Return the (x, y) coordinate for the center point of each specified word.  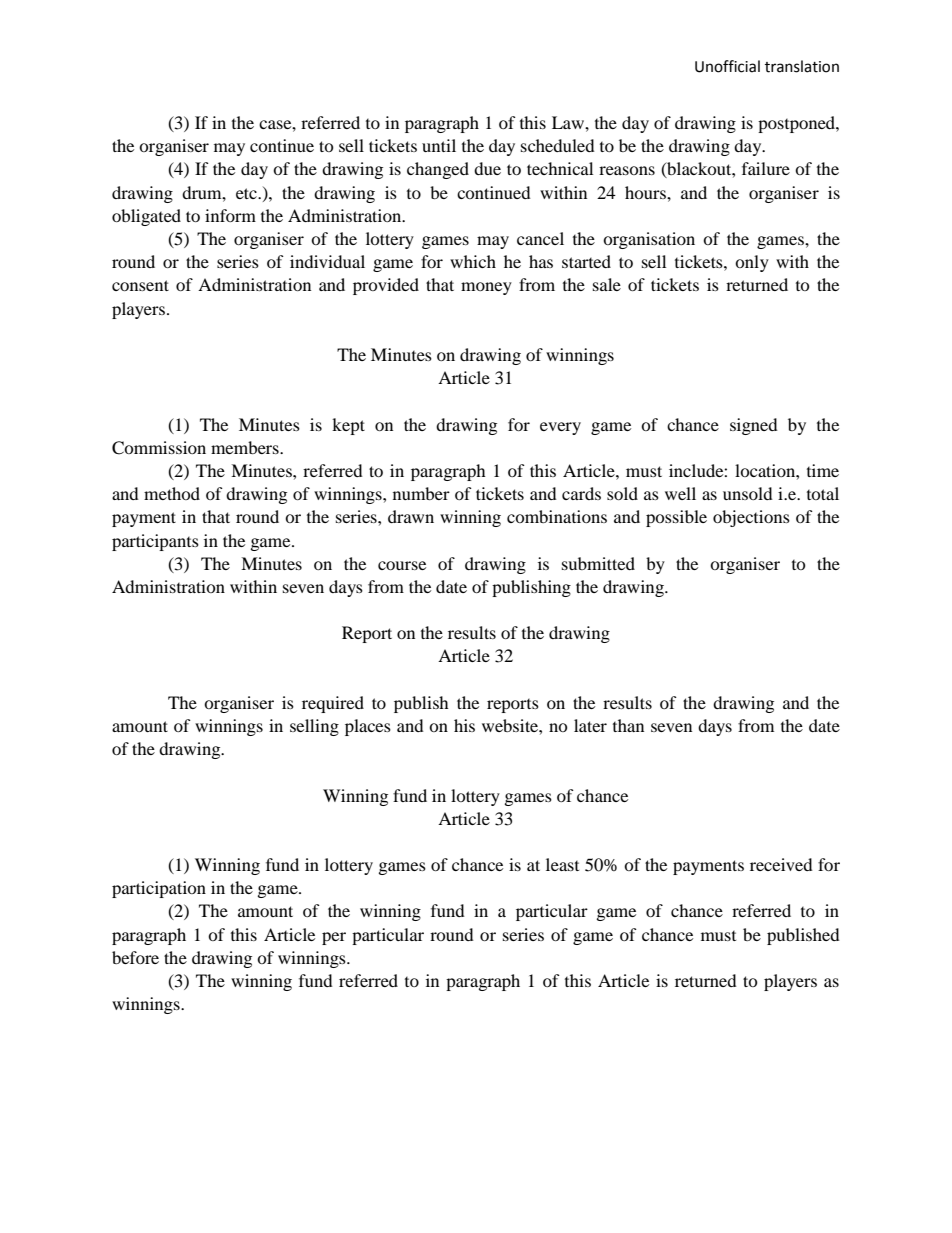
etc (247, 193)
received (781, 864)
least (562, 864)
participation (159, 889)
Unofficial (727, 66)
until (439, 145)
